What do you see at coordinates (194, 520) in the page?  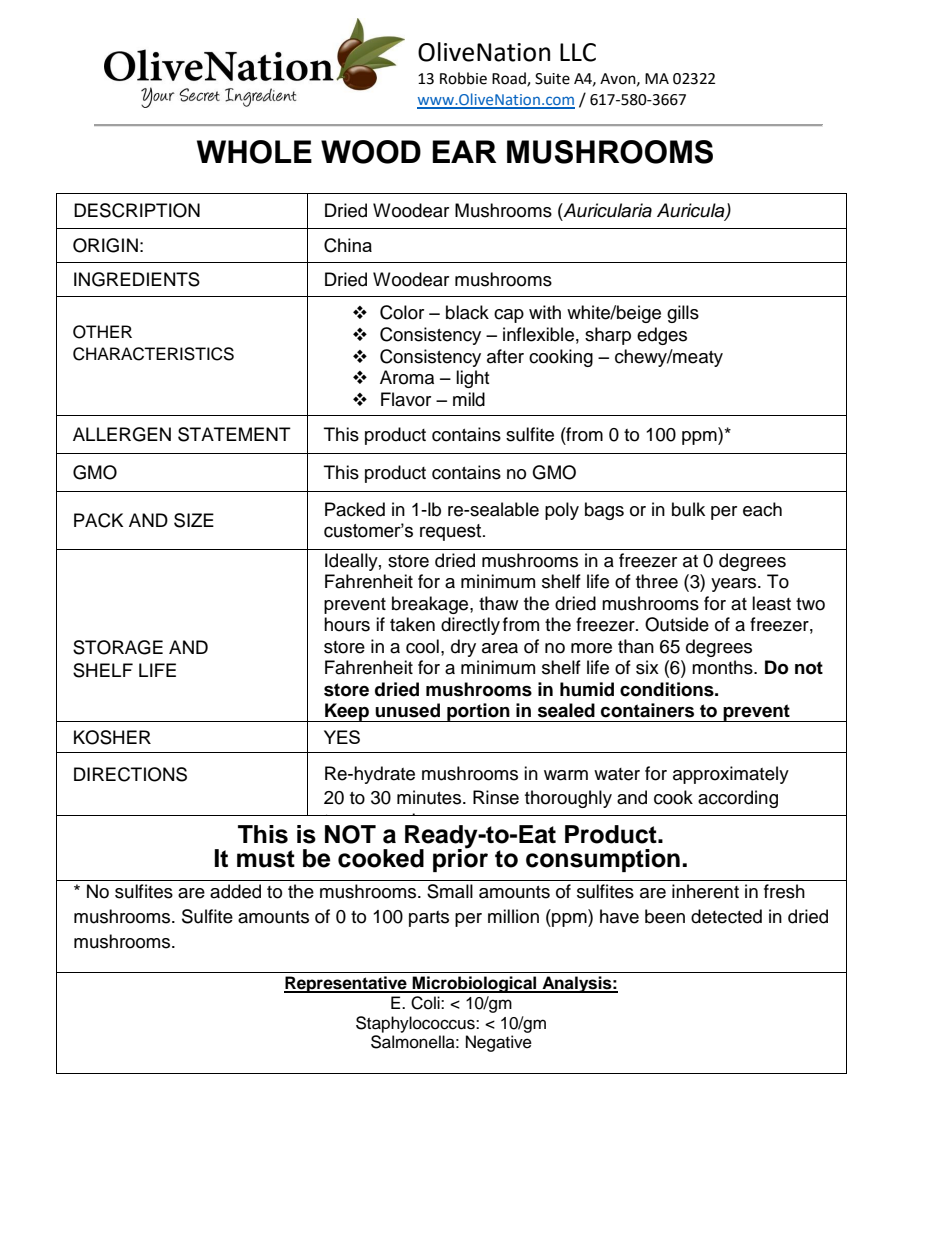 I see `SIZE` at bounding box center [194, 520].
